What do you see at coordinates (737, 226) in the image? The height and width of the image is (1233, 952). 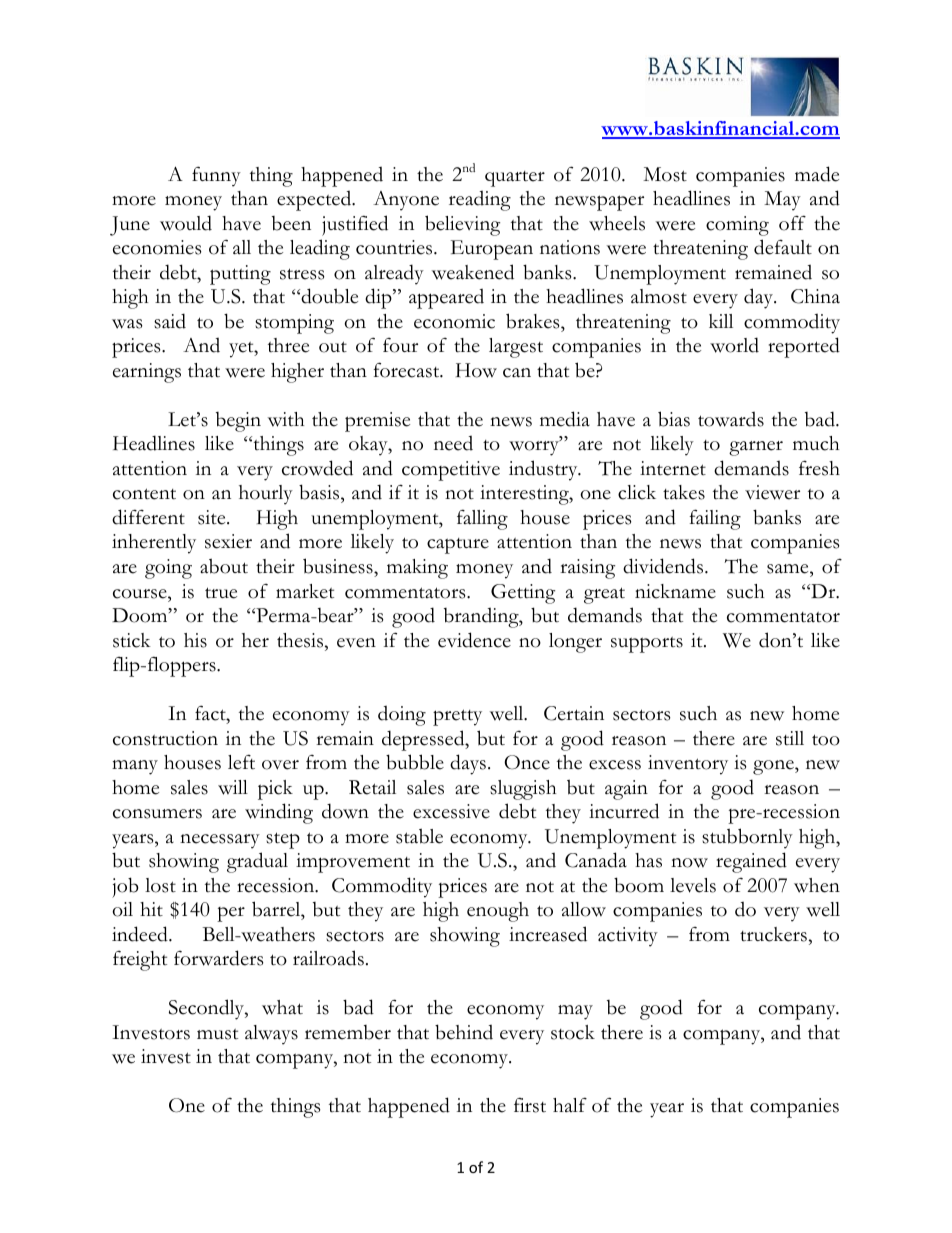 I see `coming` at bounding box center [737, 226].
